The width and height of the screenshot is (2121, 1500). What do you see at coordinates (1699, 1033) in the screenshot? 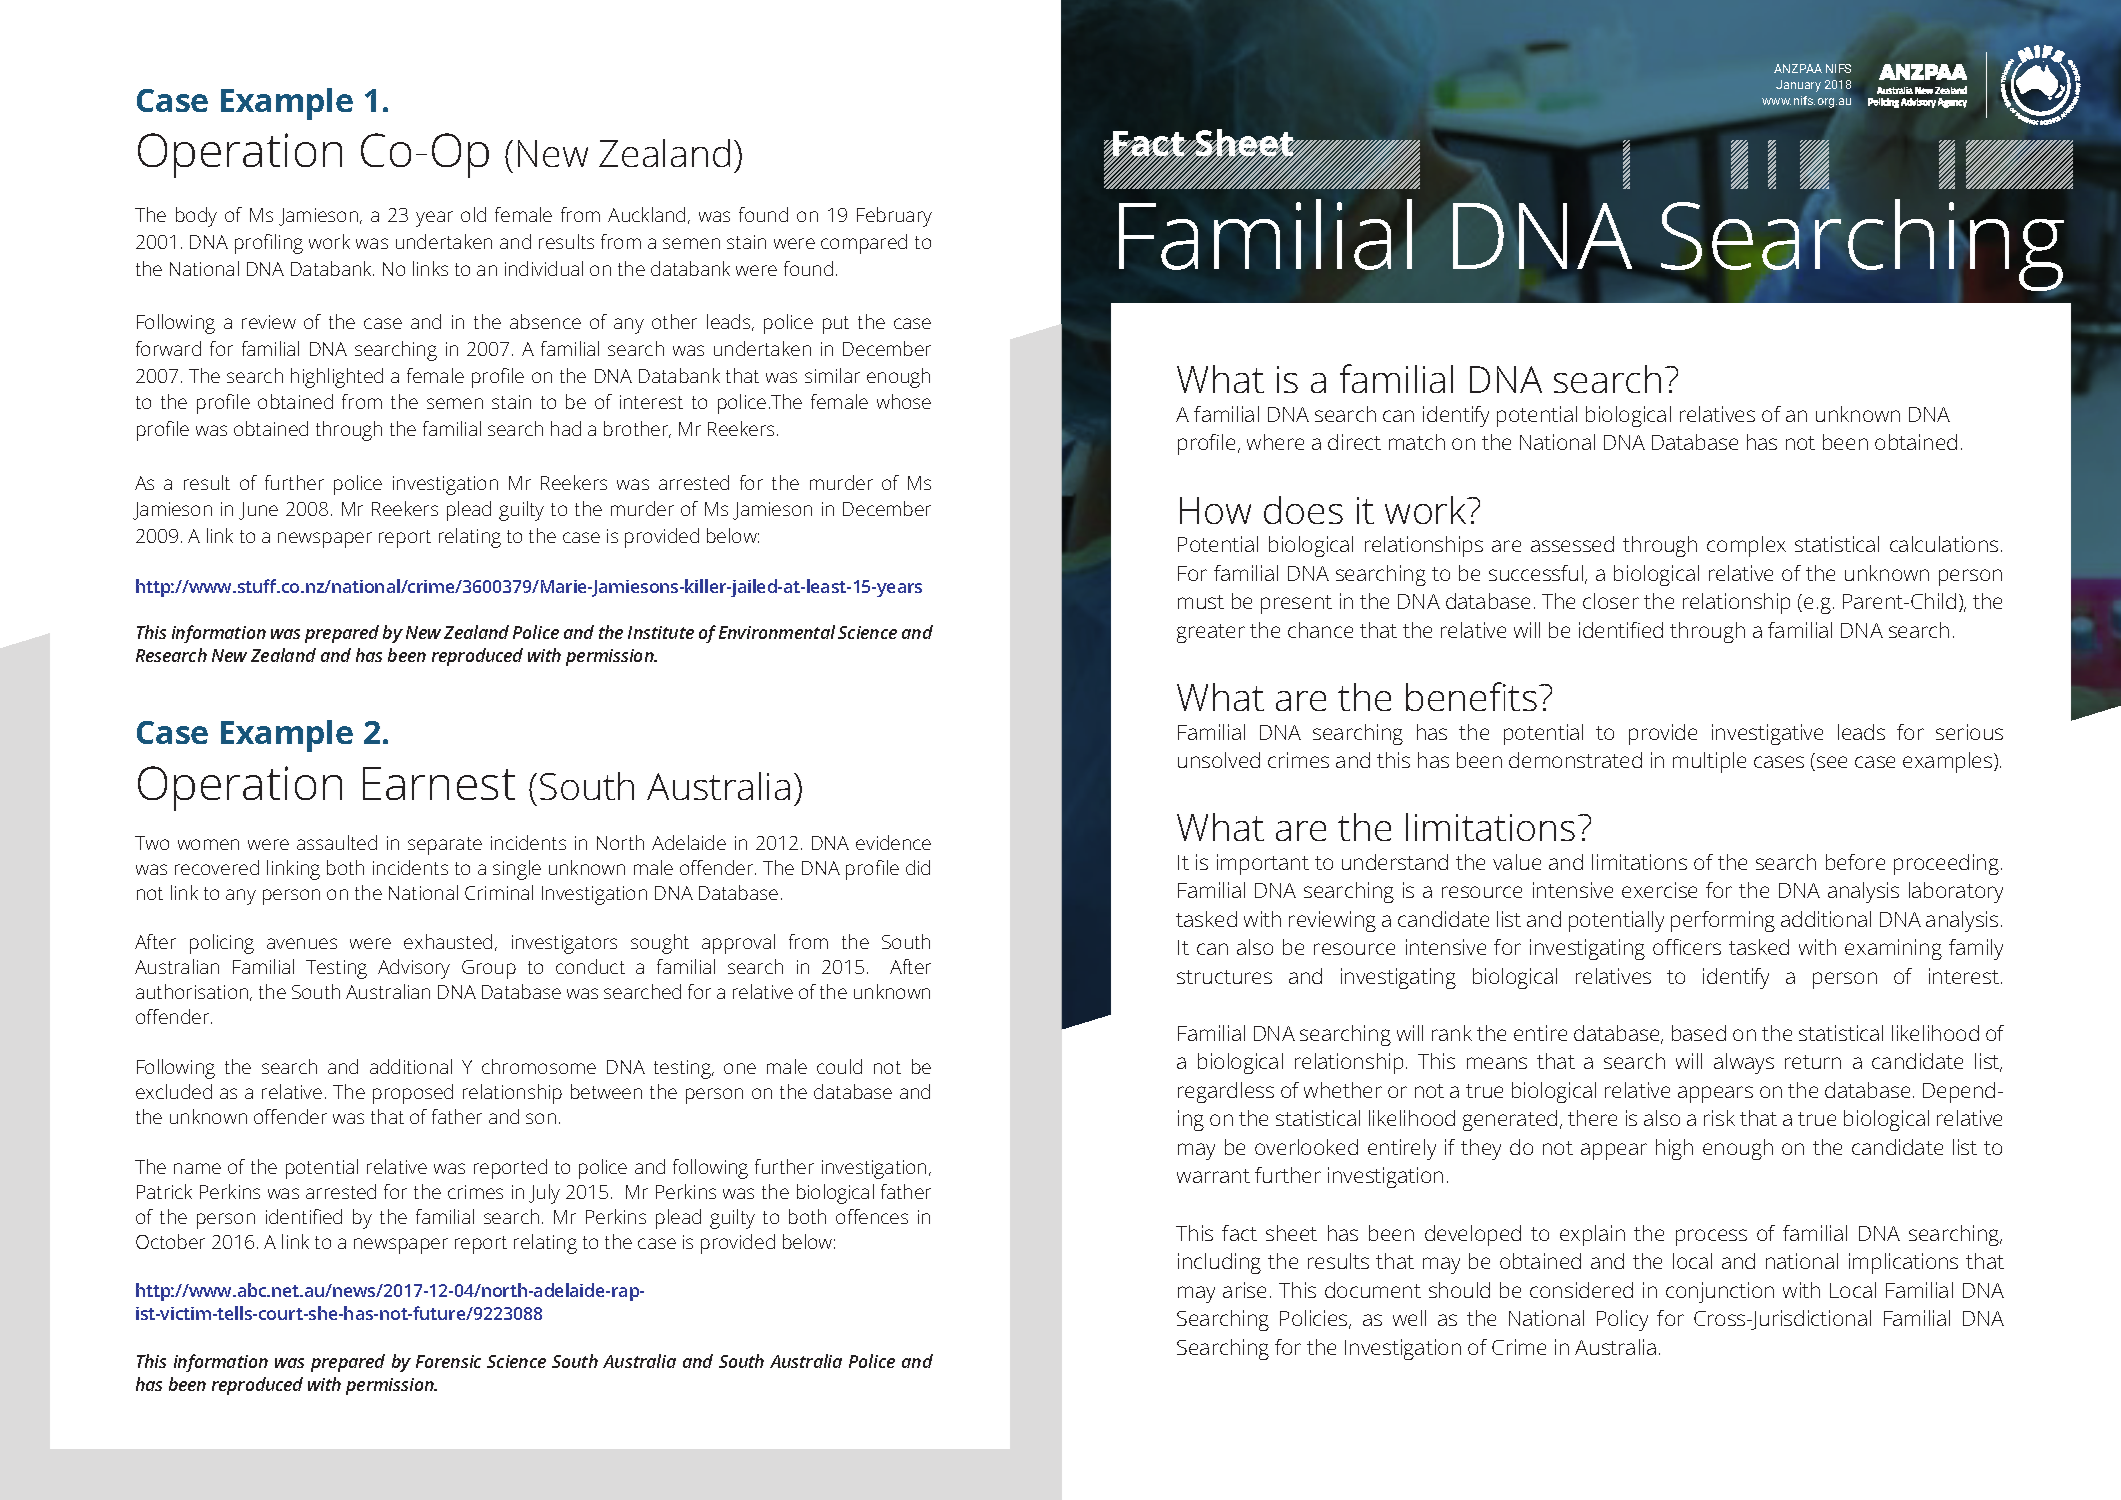
I see `based` at bounding box center [1699, 1033].
